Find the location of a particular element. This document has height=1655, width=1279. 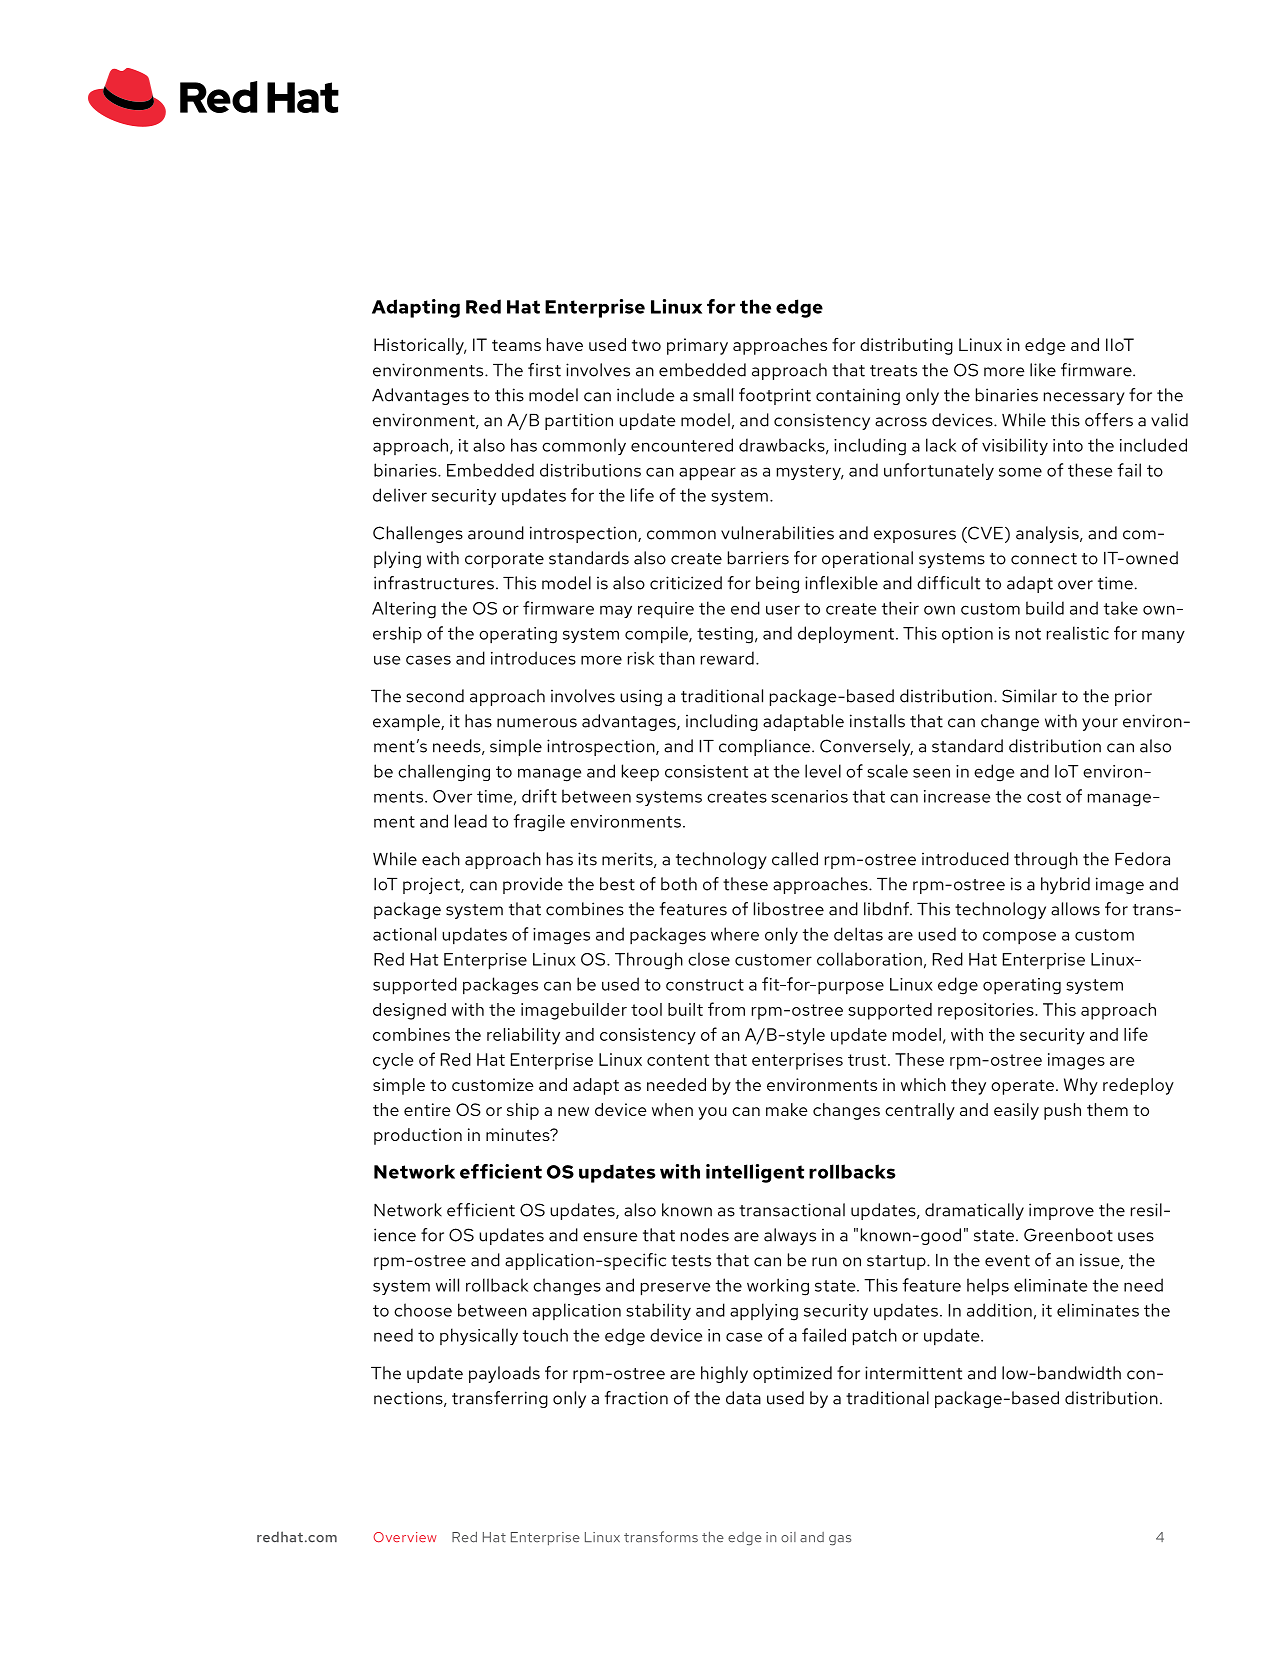

provide is located at coordinates (533, 885).
